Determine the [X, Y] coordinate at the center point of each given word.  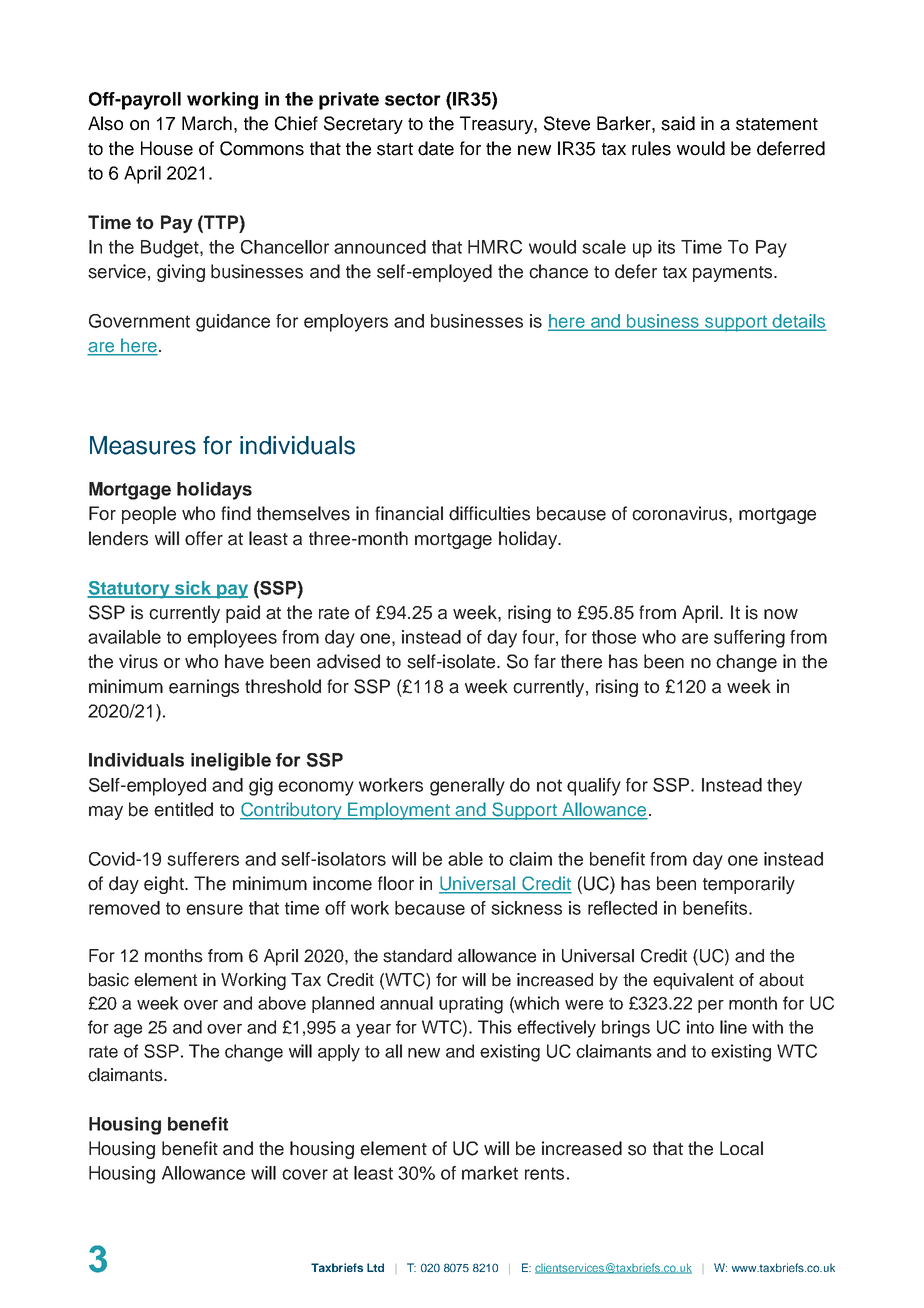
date [436, 148]
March [207, 123]
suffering [749, 639]
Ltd [375, 1267]
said [678, 123]
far [545, 661]
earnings [204, 688]
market [490, 1173]
